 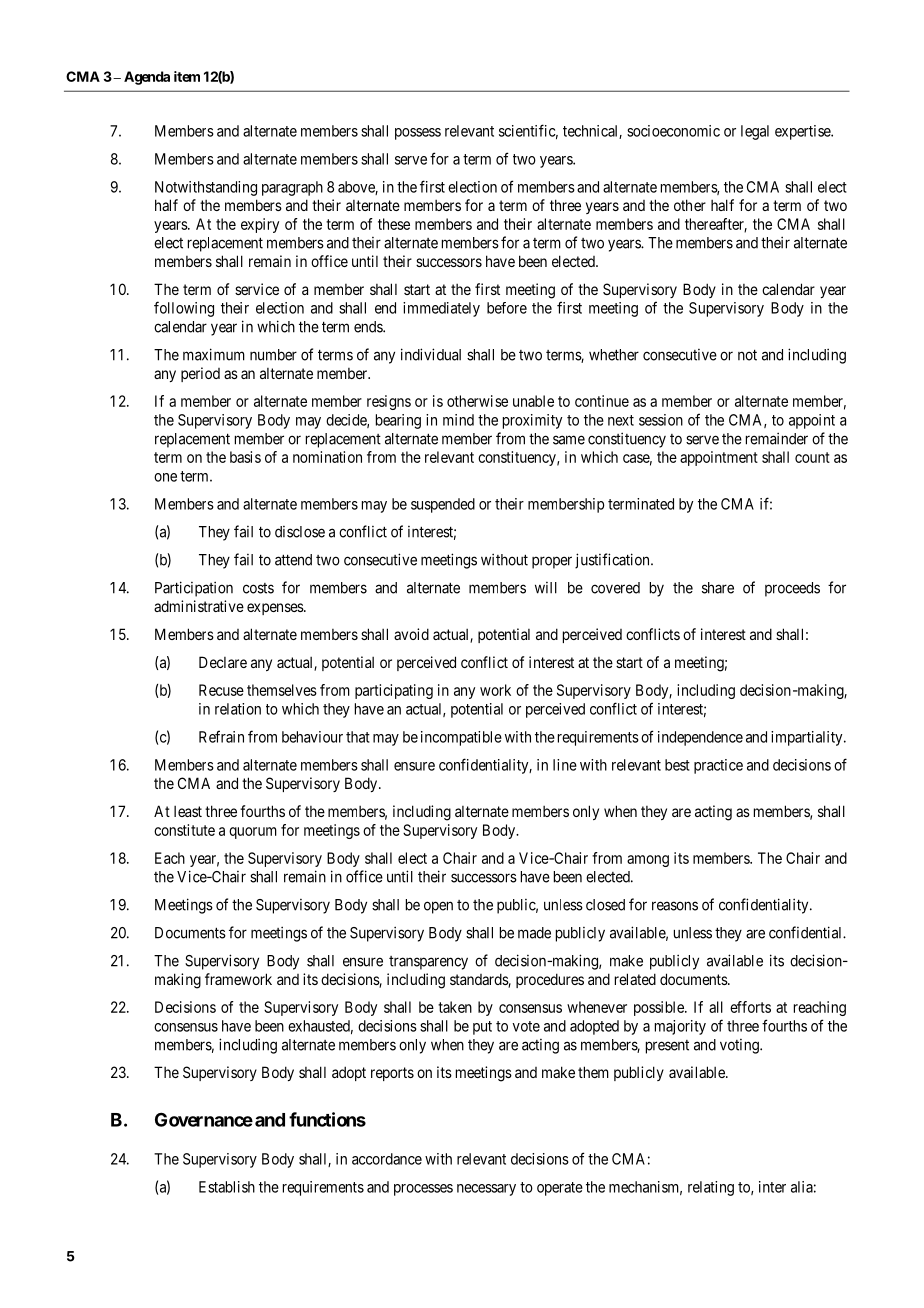 I want to click on incompatible, so click(x=461, y=738).
